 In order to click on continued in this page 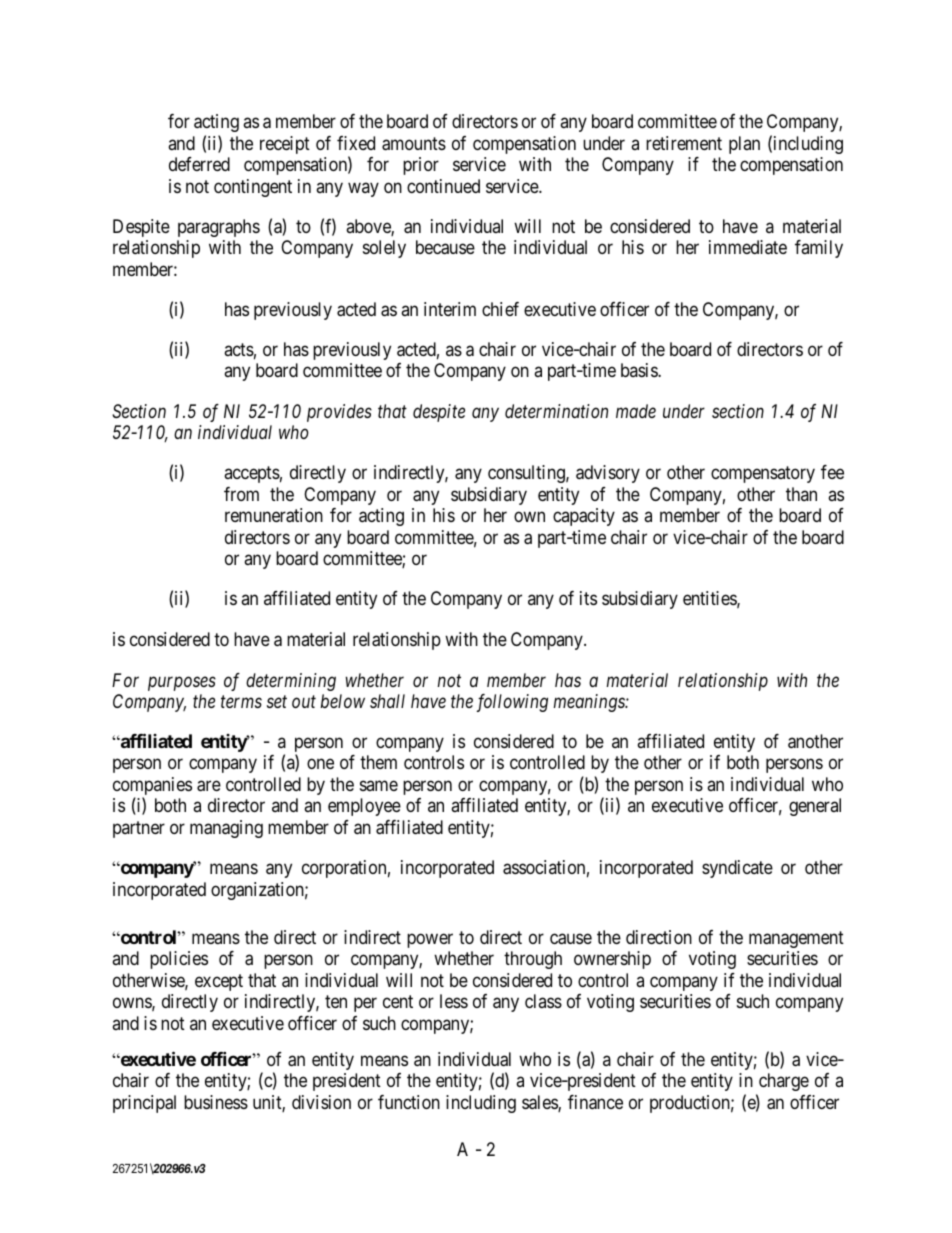, I will do `click(443, 186)`.
